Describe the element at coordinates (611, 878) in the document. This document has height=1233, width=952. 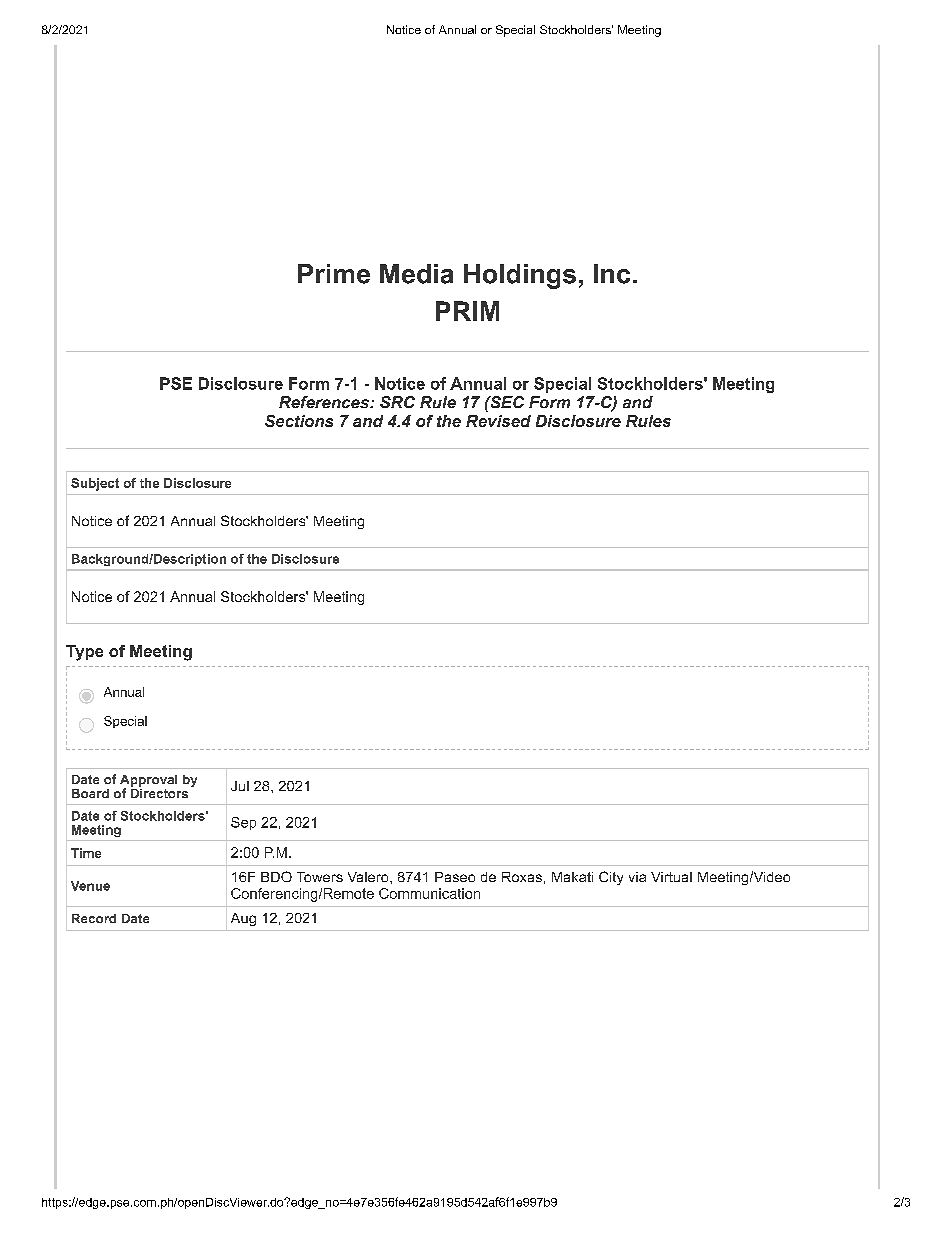
I see `City` at that location.
